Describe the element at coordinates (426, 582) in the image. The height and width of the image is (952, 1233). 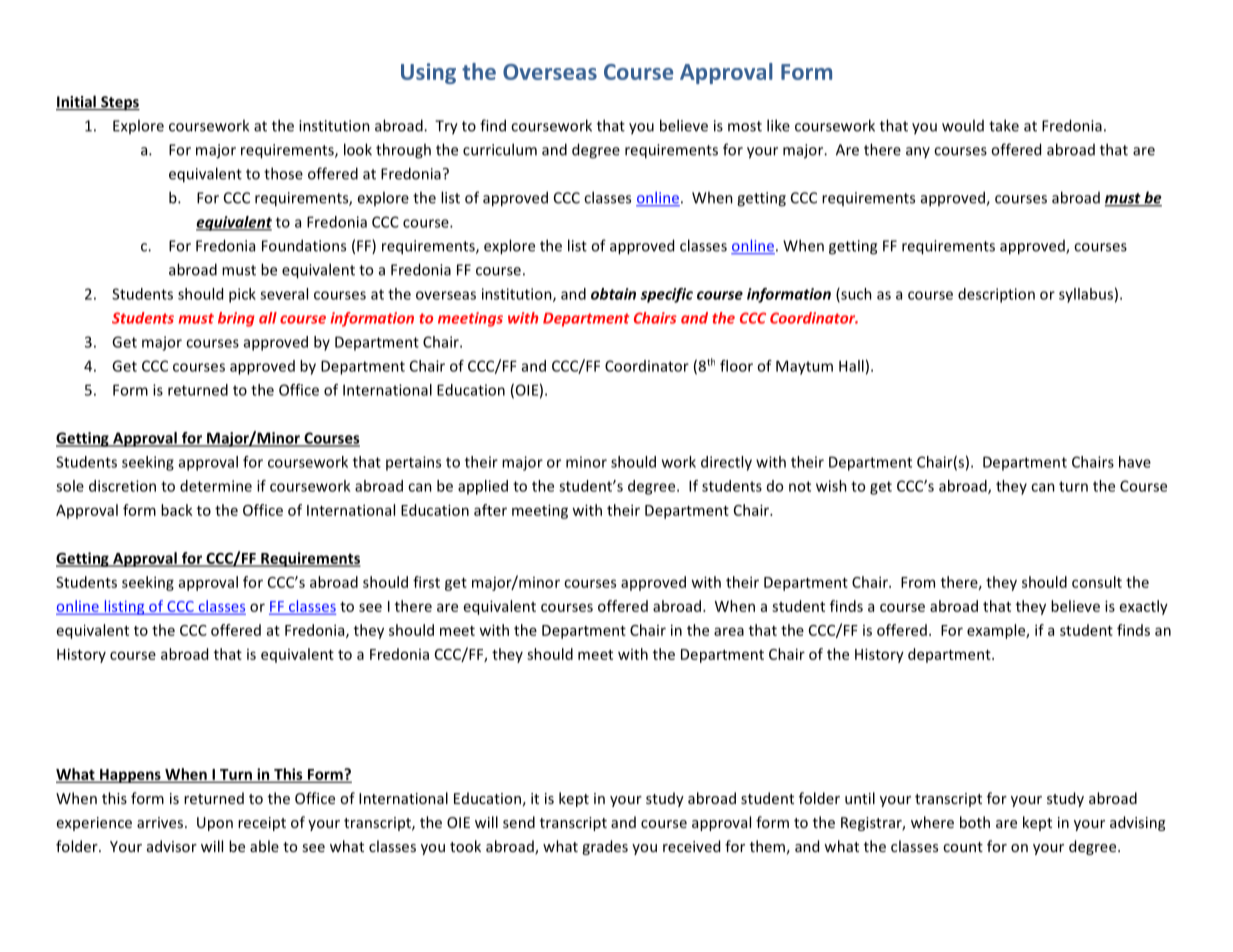
I see `first` at that location.
